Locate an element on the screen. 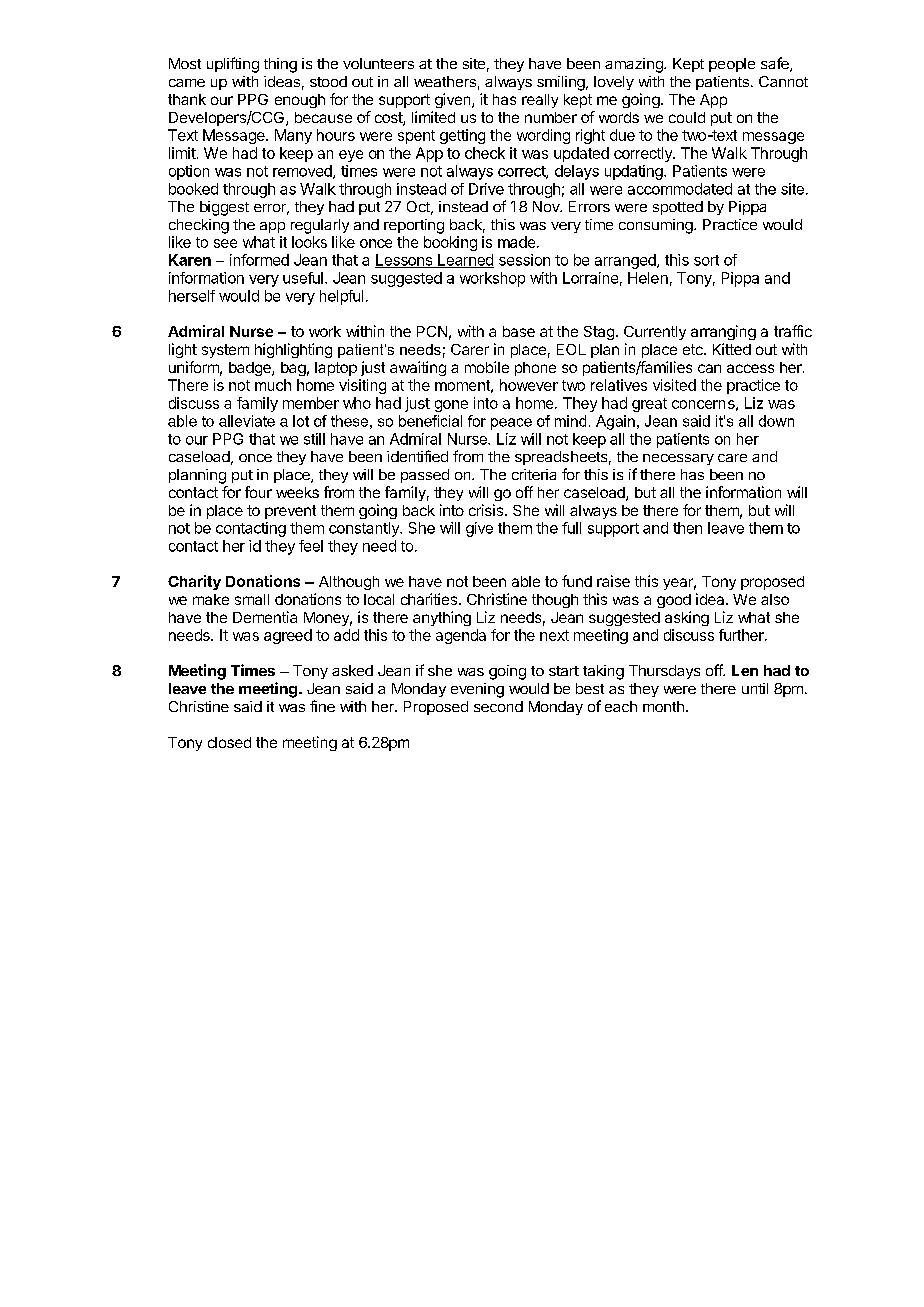 The width and height of the screenshot is (924, 1307). uplifting is located at coordinates (233, 65).
